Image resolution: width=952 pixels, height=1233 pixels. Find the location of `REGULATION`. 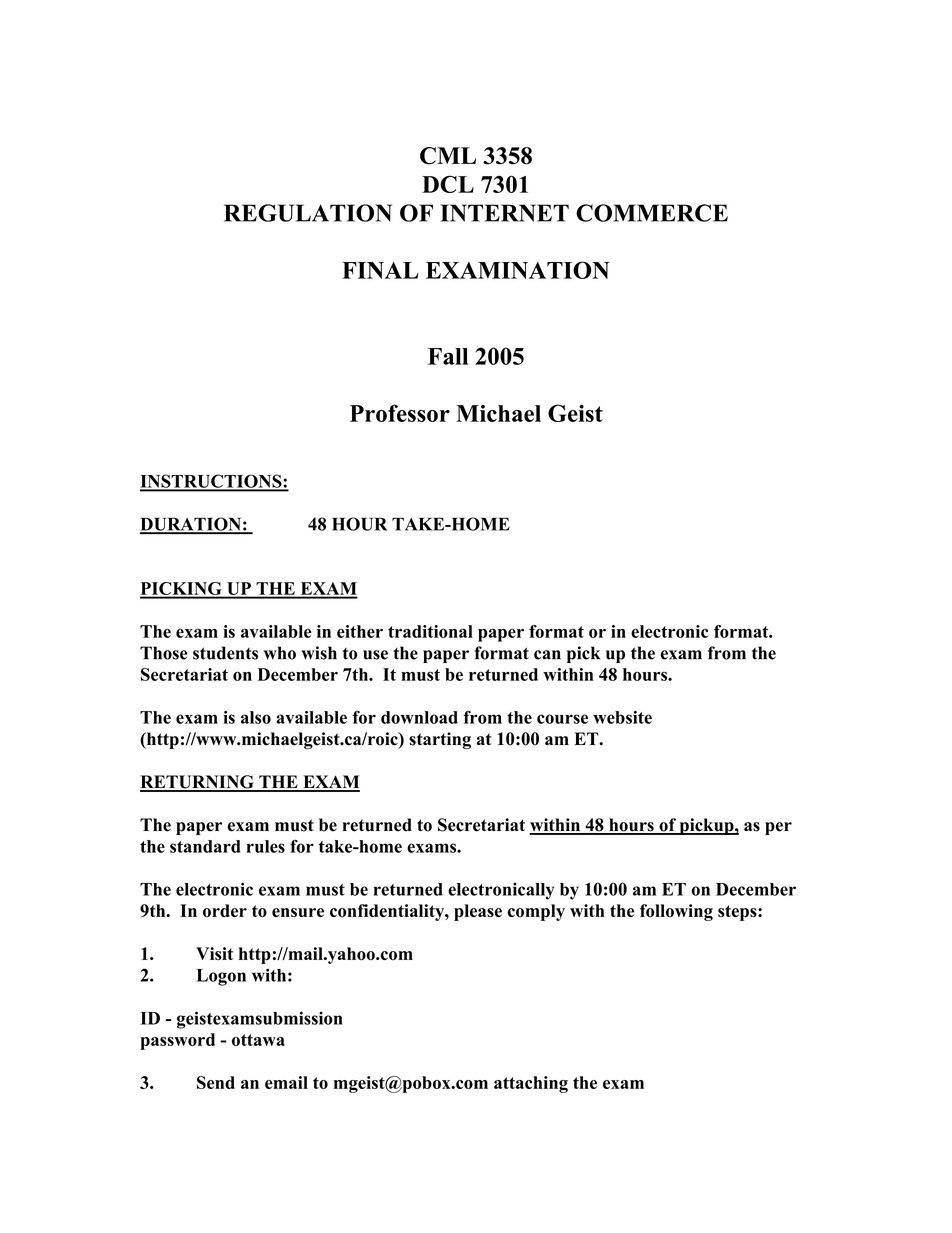

REGULATION is located at coordinates (308, 213).
